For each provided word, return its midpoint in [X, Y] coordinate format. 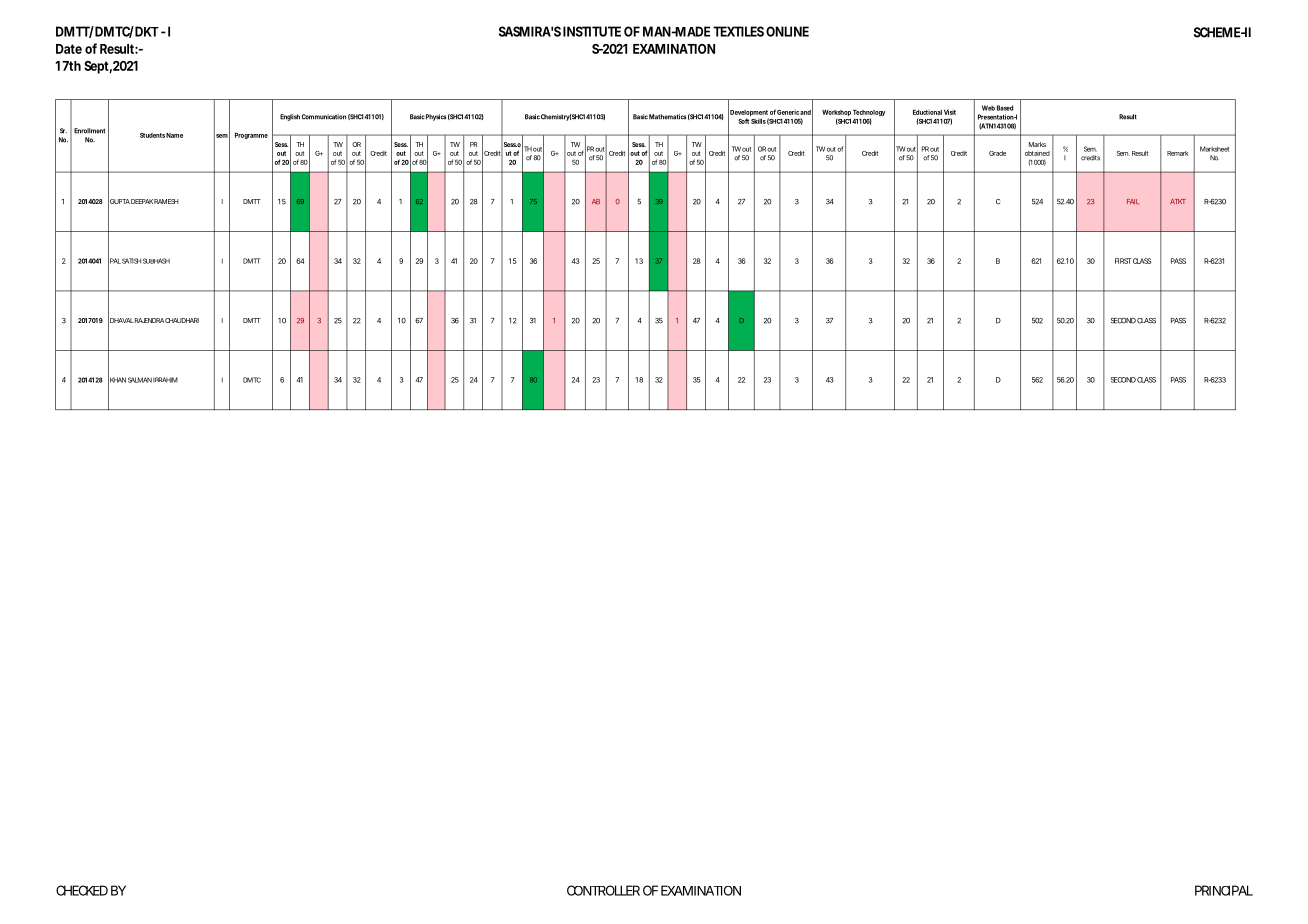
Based [1005, 108]
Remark [1178, 153]
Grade [997, 153]
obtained [1037, 153]
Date [69, 49]
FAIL [1133, 201]
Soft [743, 121]
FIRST [1123, 261]
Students [152, 135]
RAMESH [166, 201]
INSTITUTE [592, 31]
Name [174, 135]
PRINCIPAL [1224, 890]
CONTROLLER [603, 890]
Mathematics [668, 117]
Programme [251, 136]
